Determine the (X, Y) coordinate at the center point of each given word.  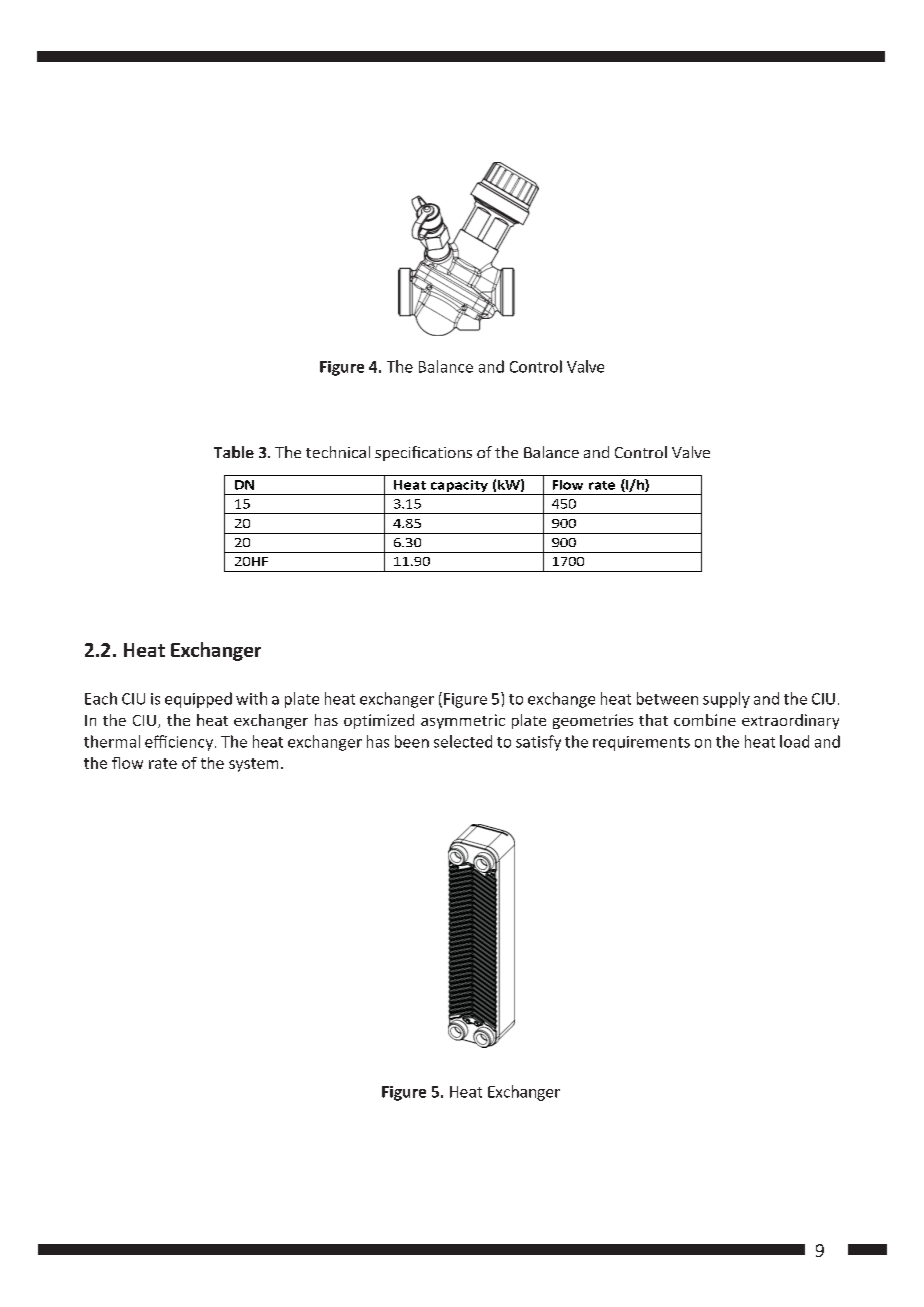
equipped (198, 700)
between (667, 698)
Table (234, 452)
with (251, 698)
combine (705, 720)
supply (726, 700)
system (253, 765)
